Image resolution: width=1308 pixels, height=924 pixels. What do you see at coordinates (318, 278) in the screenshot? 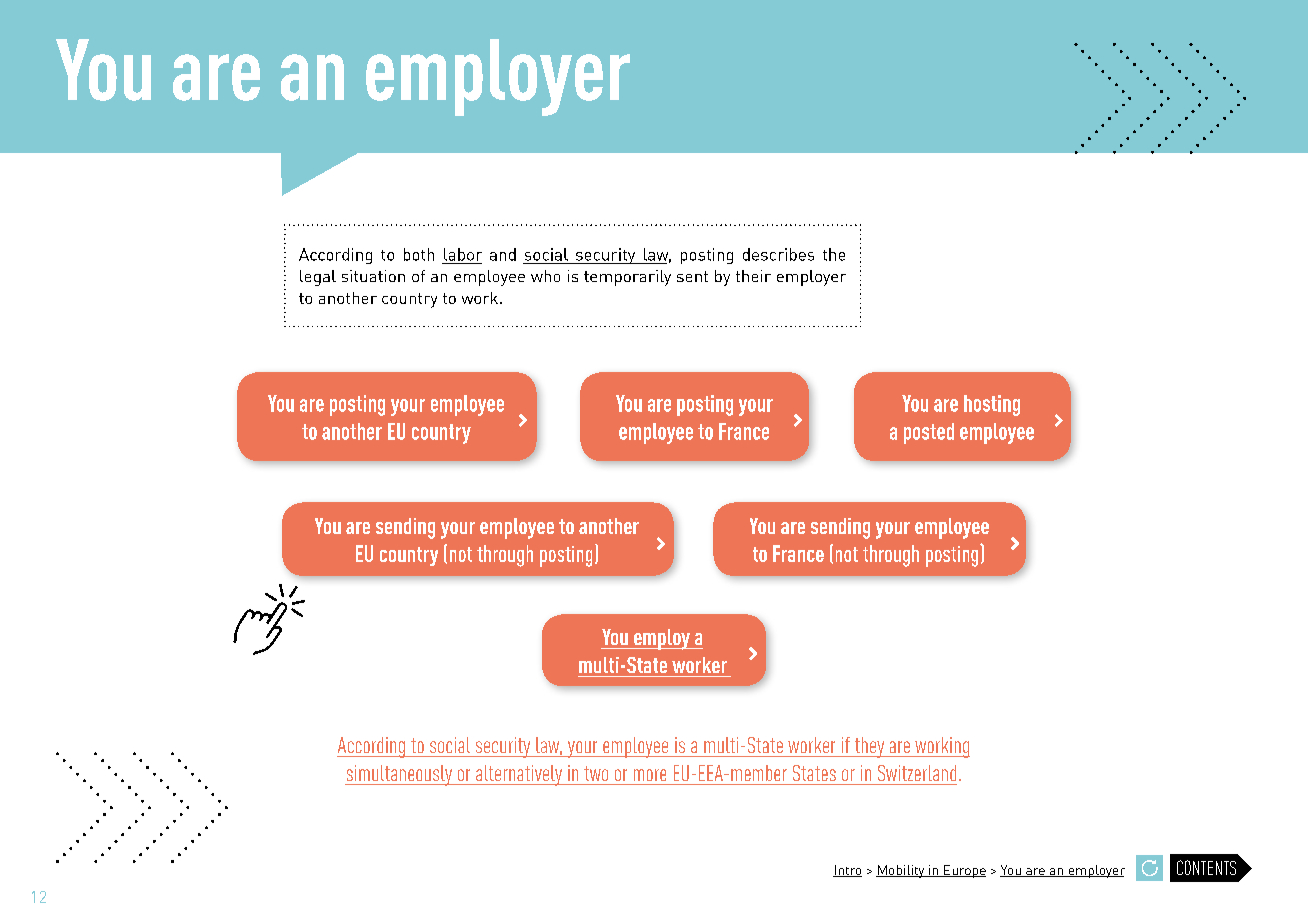
I see `legal` at bounding box center [318, 278].
